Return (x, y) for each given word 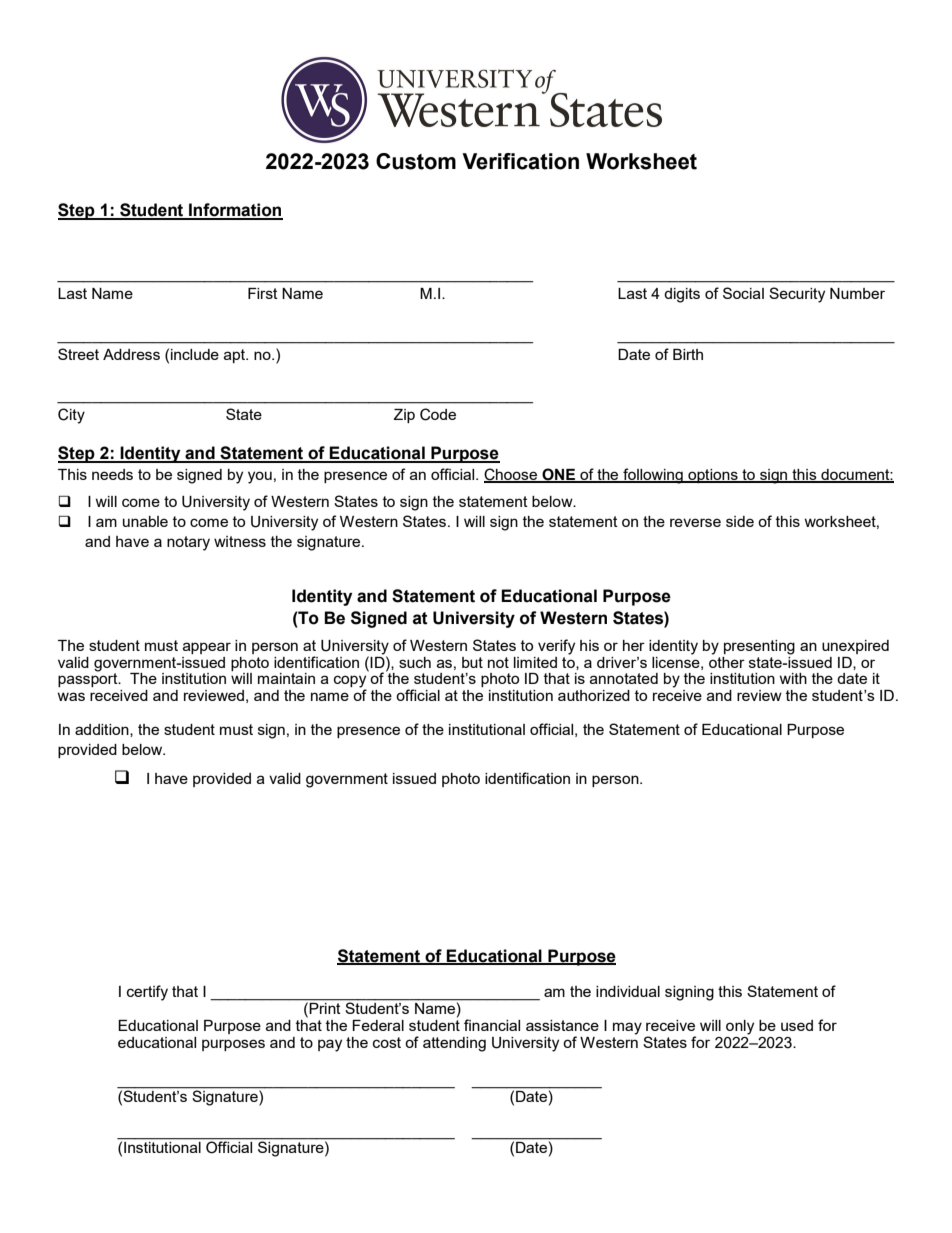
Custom (416, 161)
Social (743, 293)
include (195, 354)
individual (628, 991)
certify (147, 993)
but (472, 662)
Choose (511, 475)
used (797, 1025)
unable (145, 521)
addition (103, 730)
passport (89, 679)
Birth (688, 354)
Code (438, 414)
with (793, 678)
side (740, 521)
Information (235, 211)
